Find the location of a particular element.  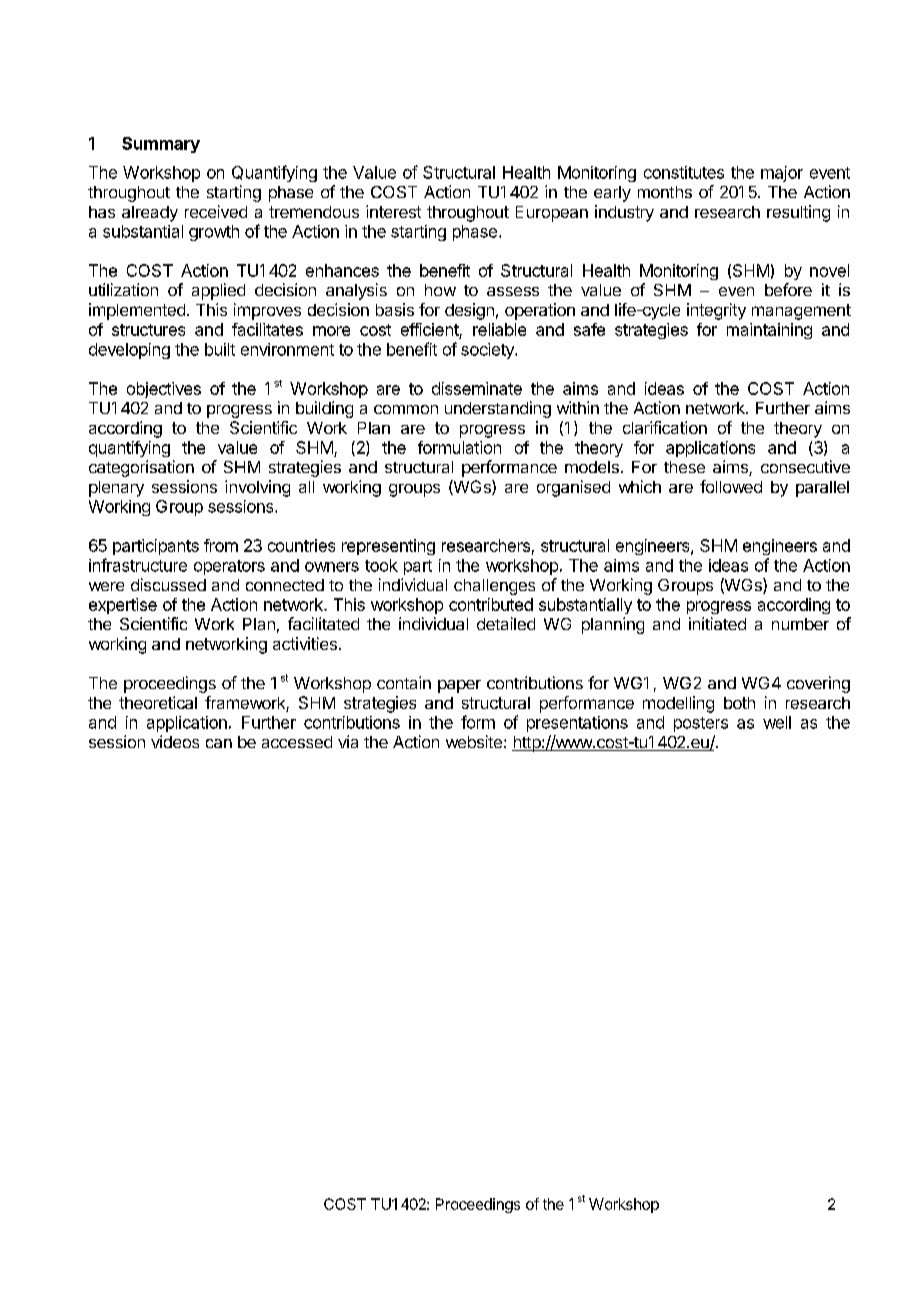

built is located at coordinates (220, 349).
